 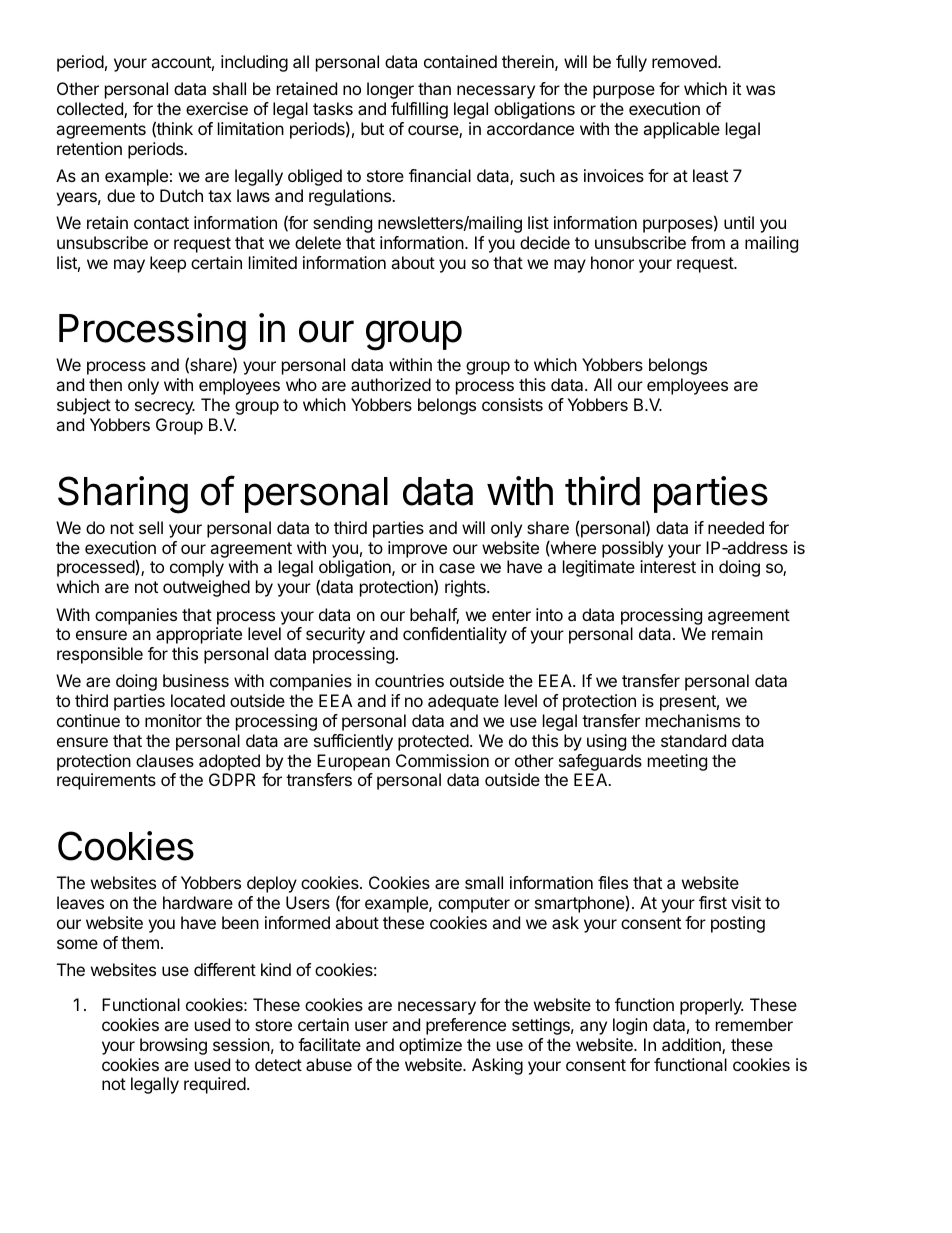 I want to click on requirements, so click(x=106, y=781).
